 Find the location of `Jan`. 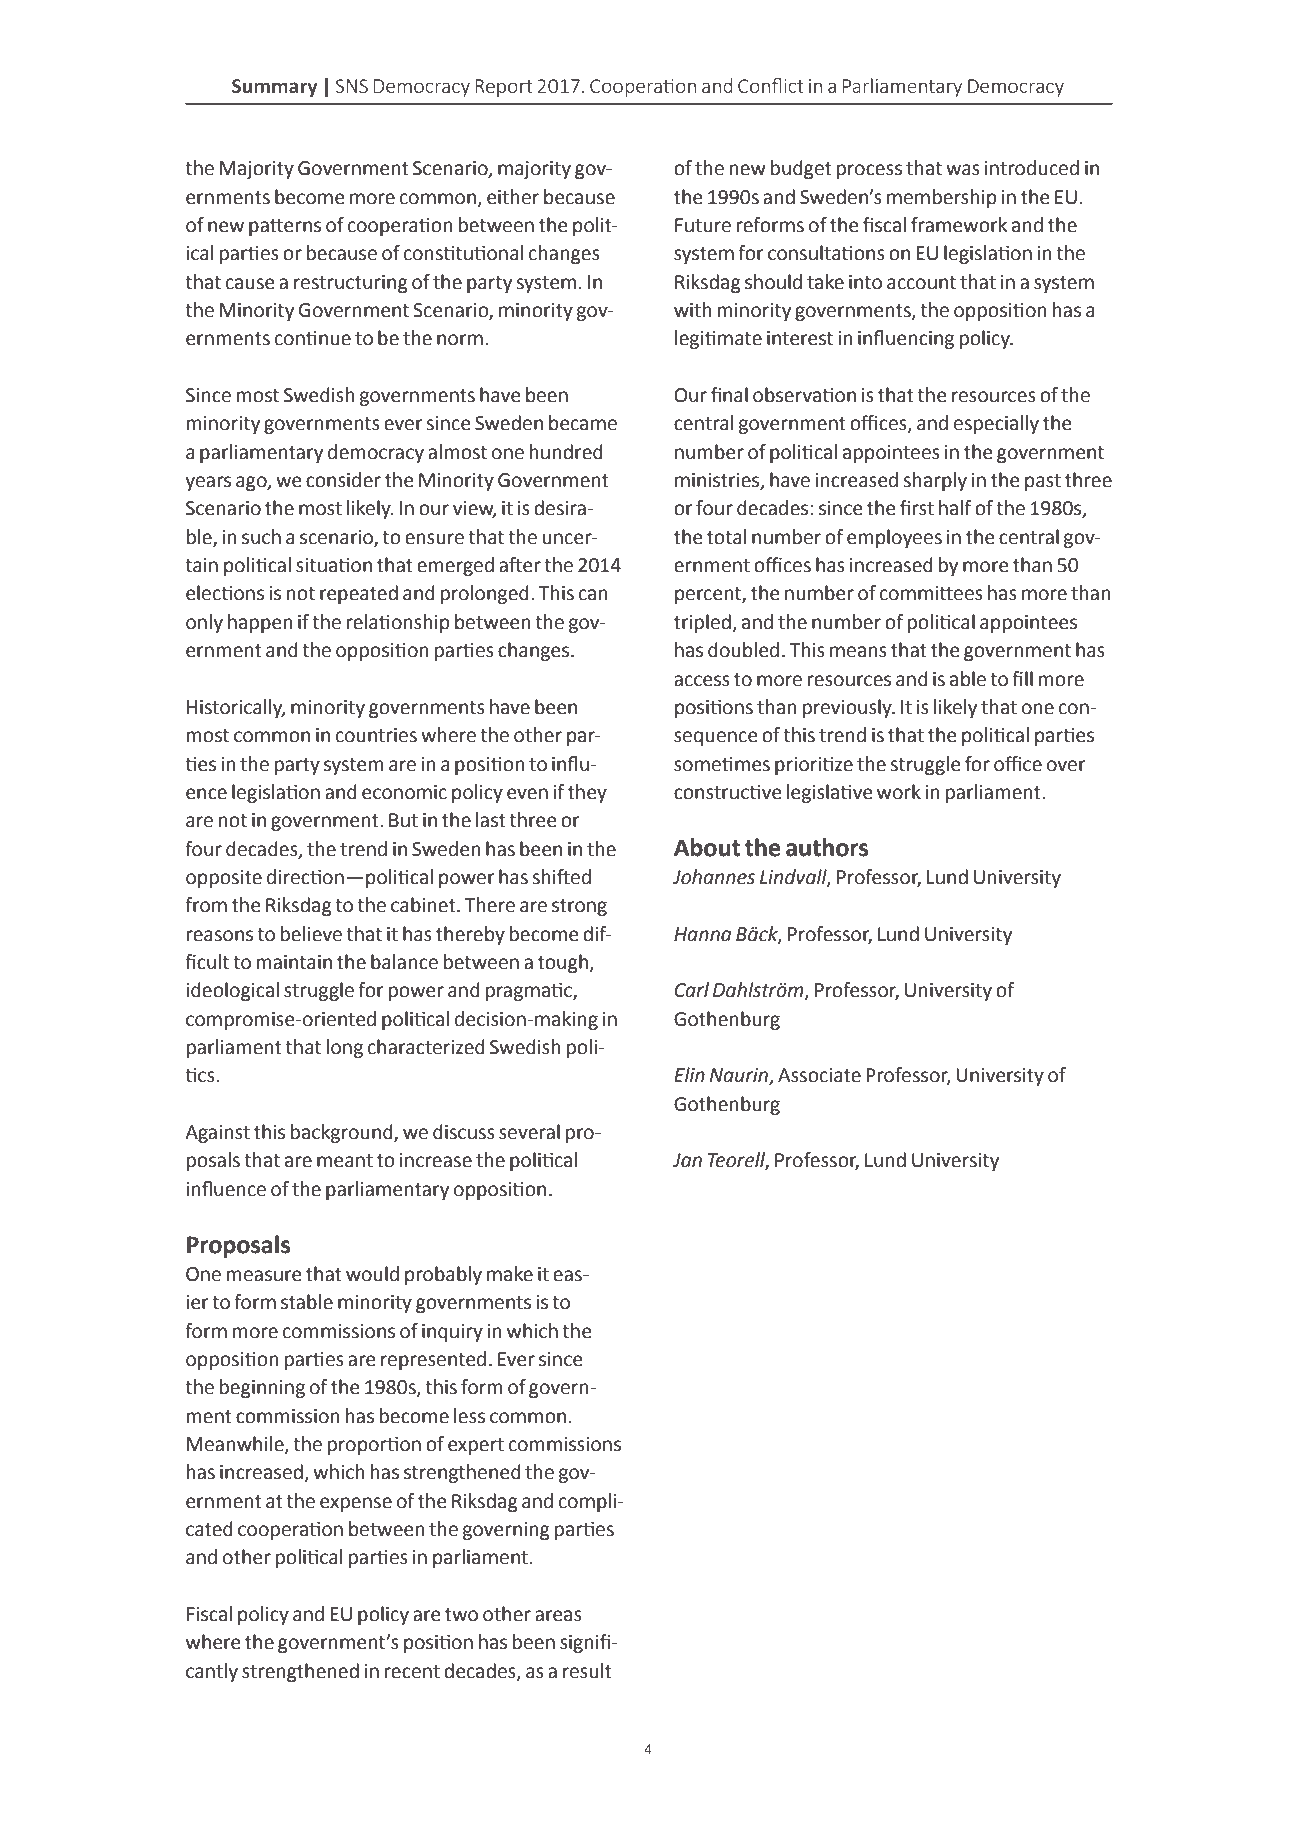

Jan is located at coordinates (687, 1160).
